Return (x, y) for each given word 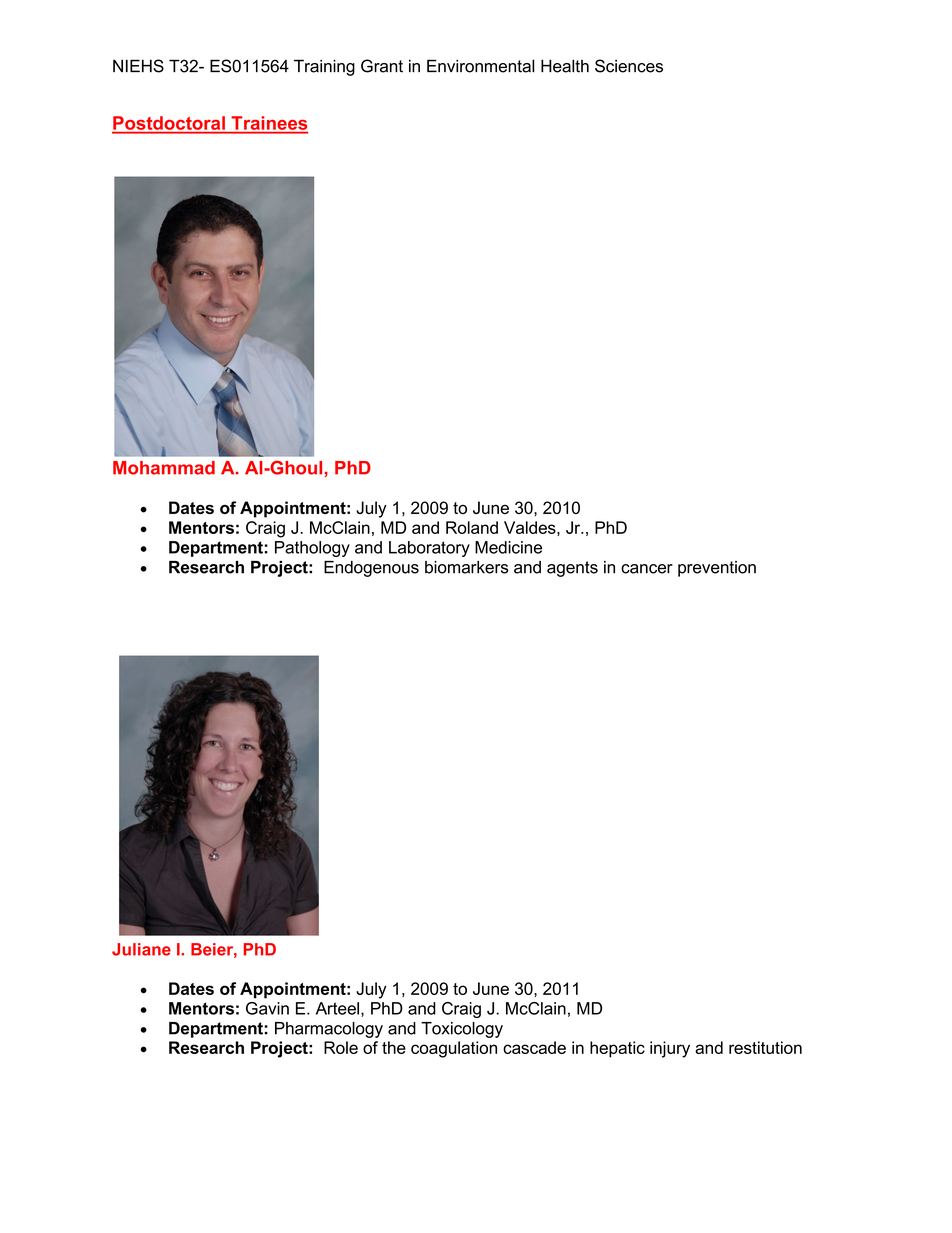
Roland (472, 527)
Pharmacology (329, 1030)
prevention (717, 569)
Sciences (629, 66)
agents (572, 569)
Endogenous (371, 569)
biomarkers (466, 567)
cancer (647, 569)
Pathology (312, 549)
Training (324, 67)
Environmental (480, 66)
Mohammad (164, 468)
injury (670, 1049)
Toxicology (462, 1030)
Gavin (267, 1008)
